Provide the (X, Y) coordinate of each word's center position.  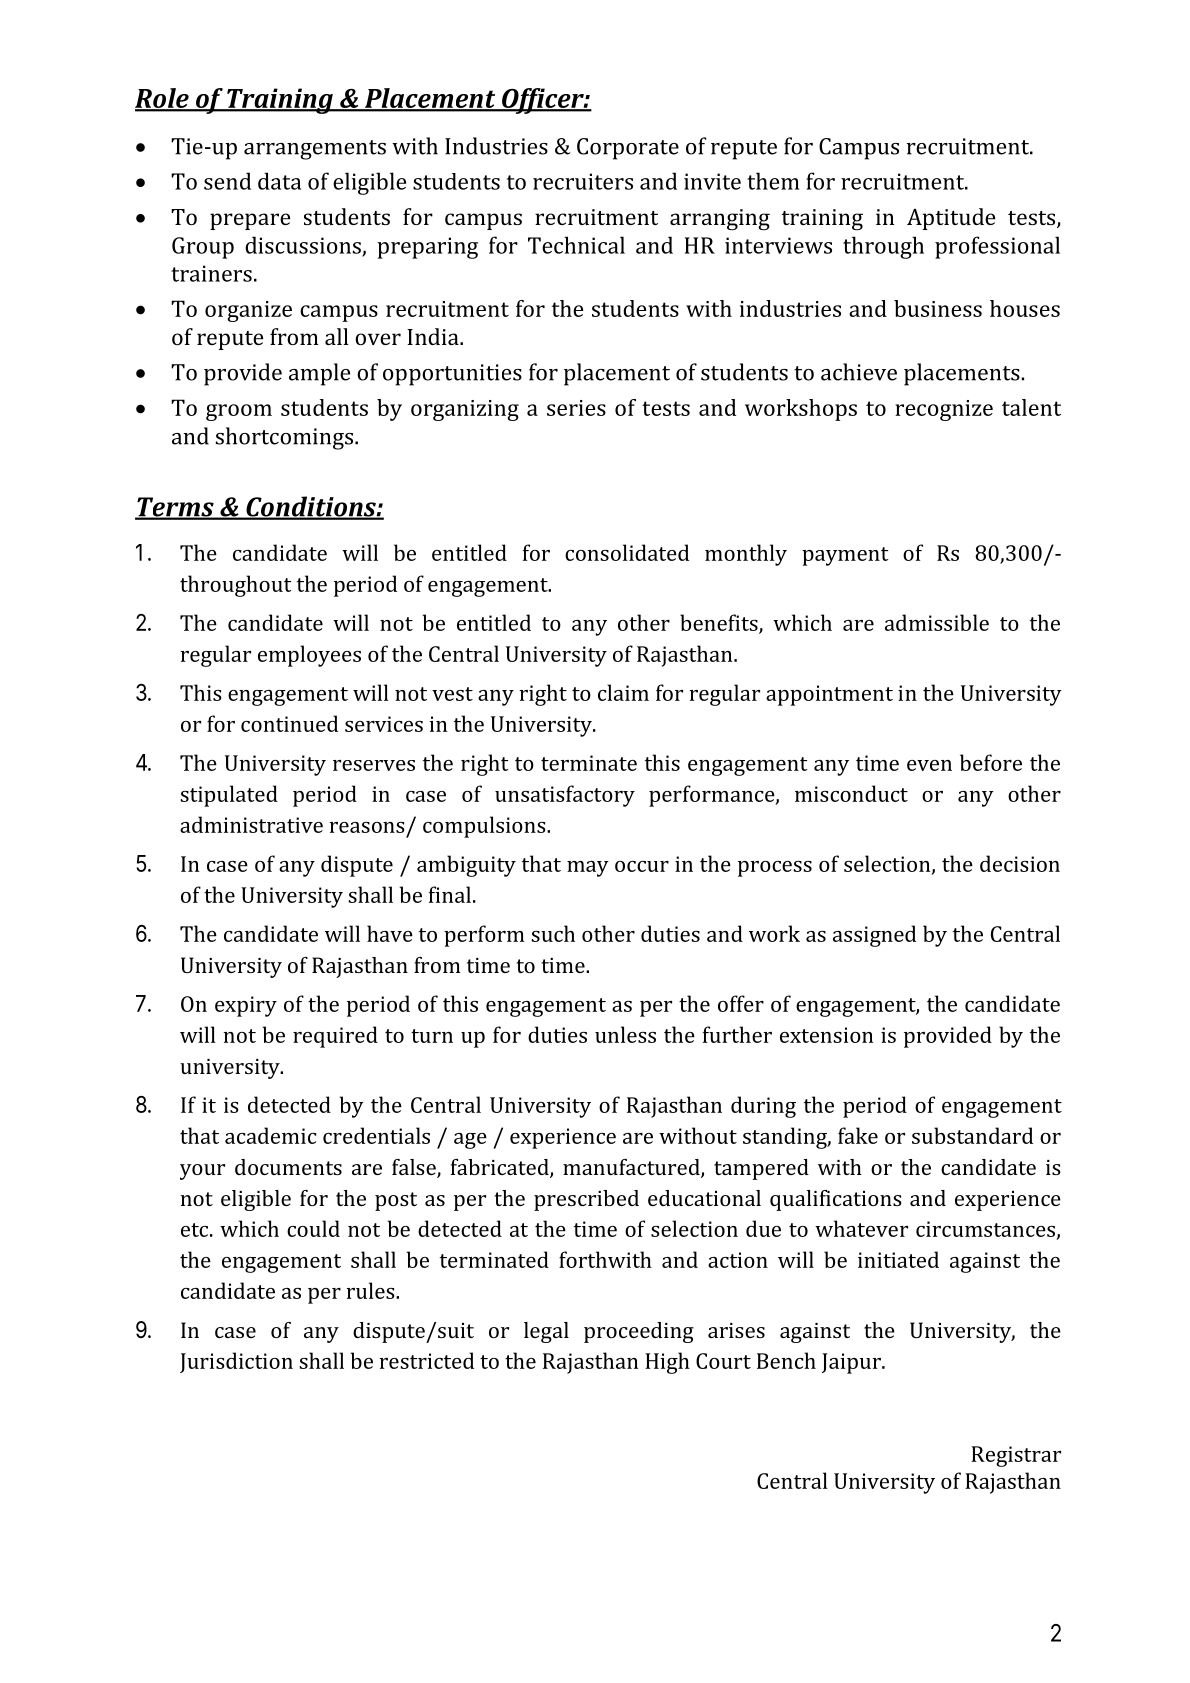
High (667, 1363)
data (279, 181)
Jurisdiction (236, 1362)
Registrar (1016, 1456)
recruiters (583, 181)
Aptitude (951, 219)
